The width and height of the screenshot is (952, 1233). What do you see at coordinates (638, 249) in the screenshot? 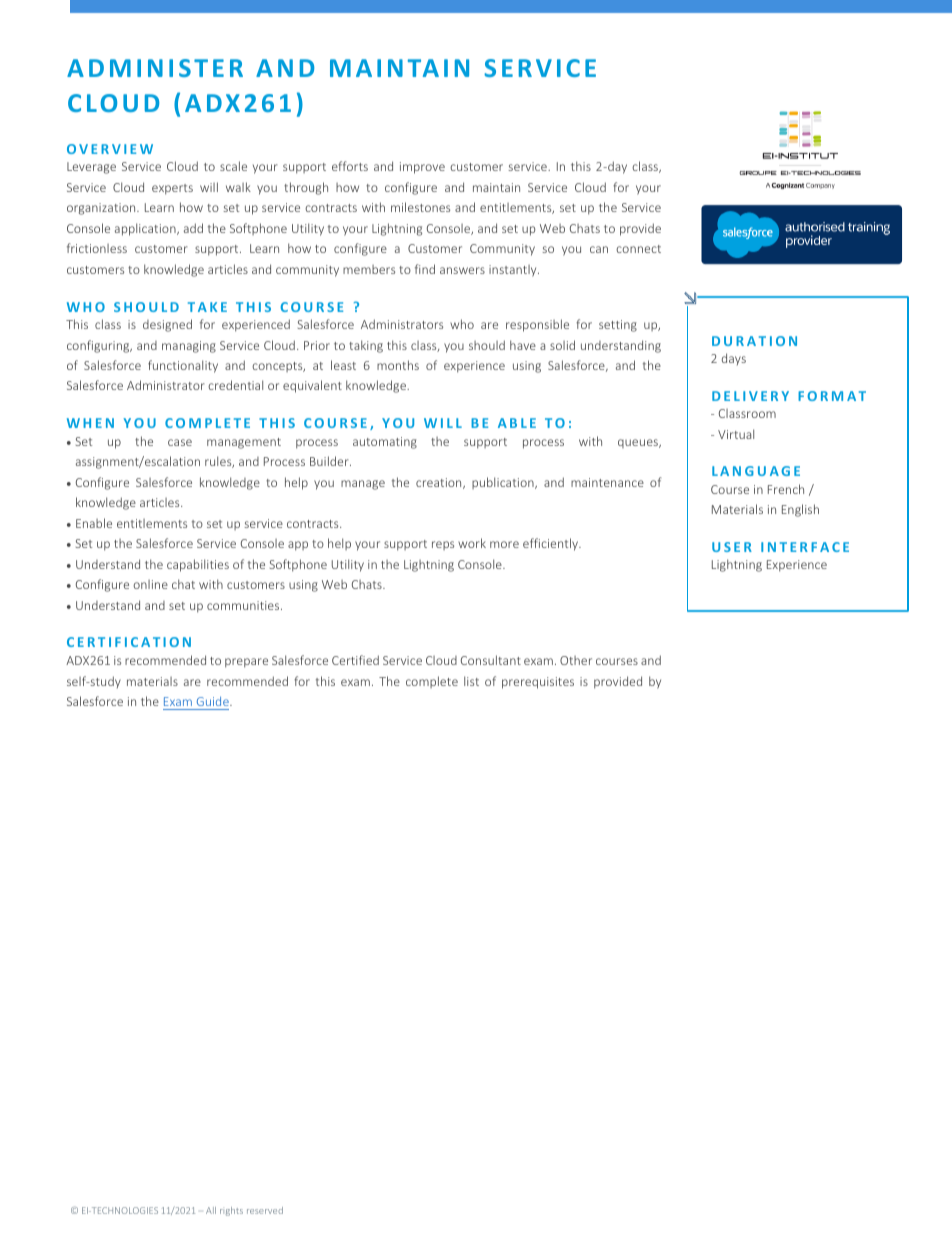
I see `connect` at bounding box center [638, 249].
